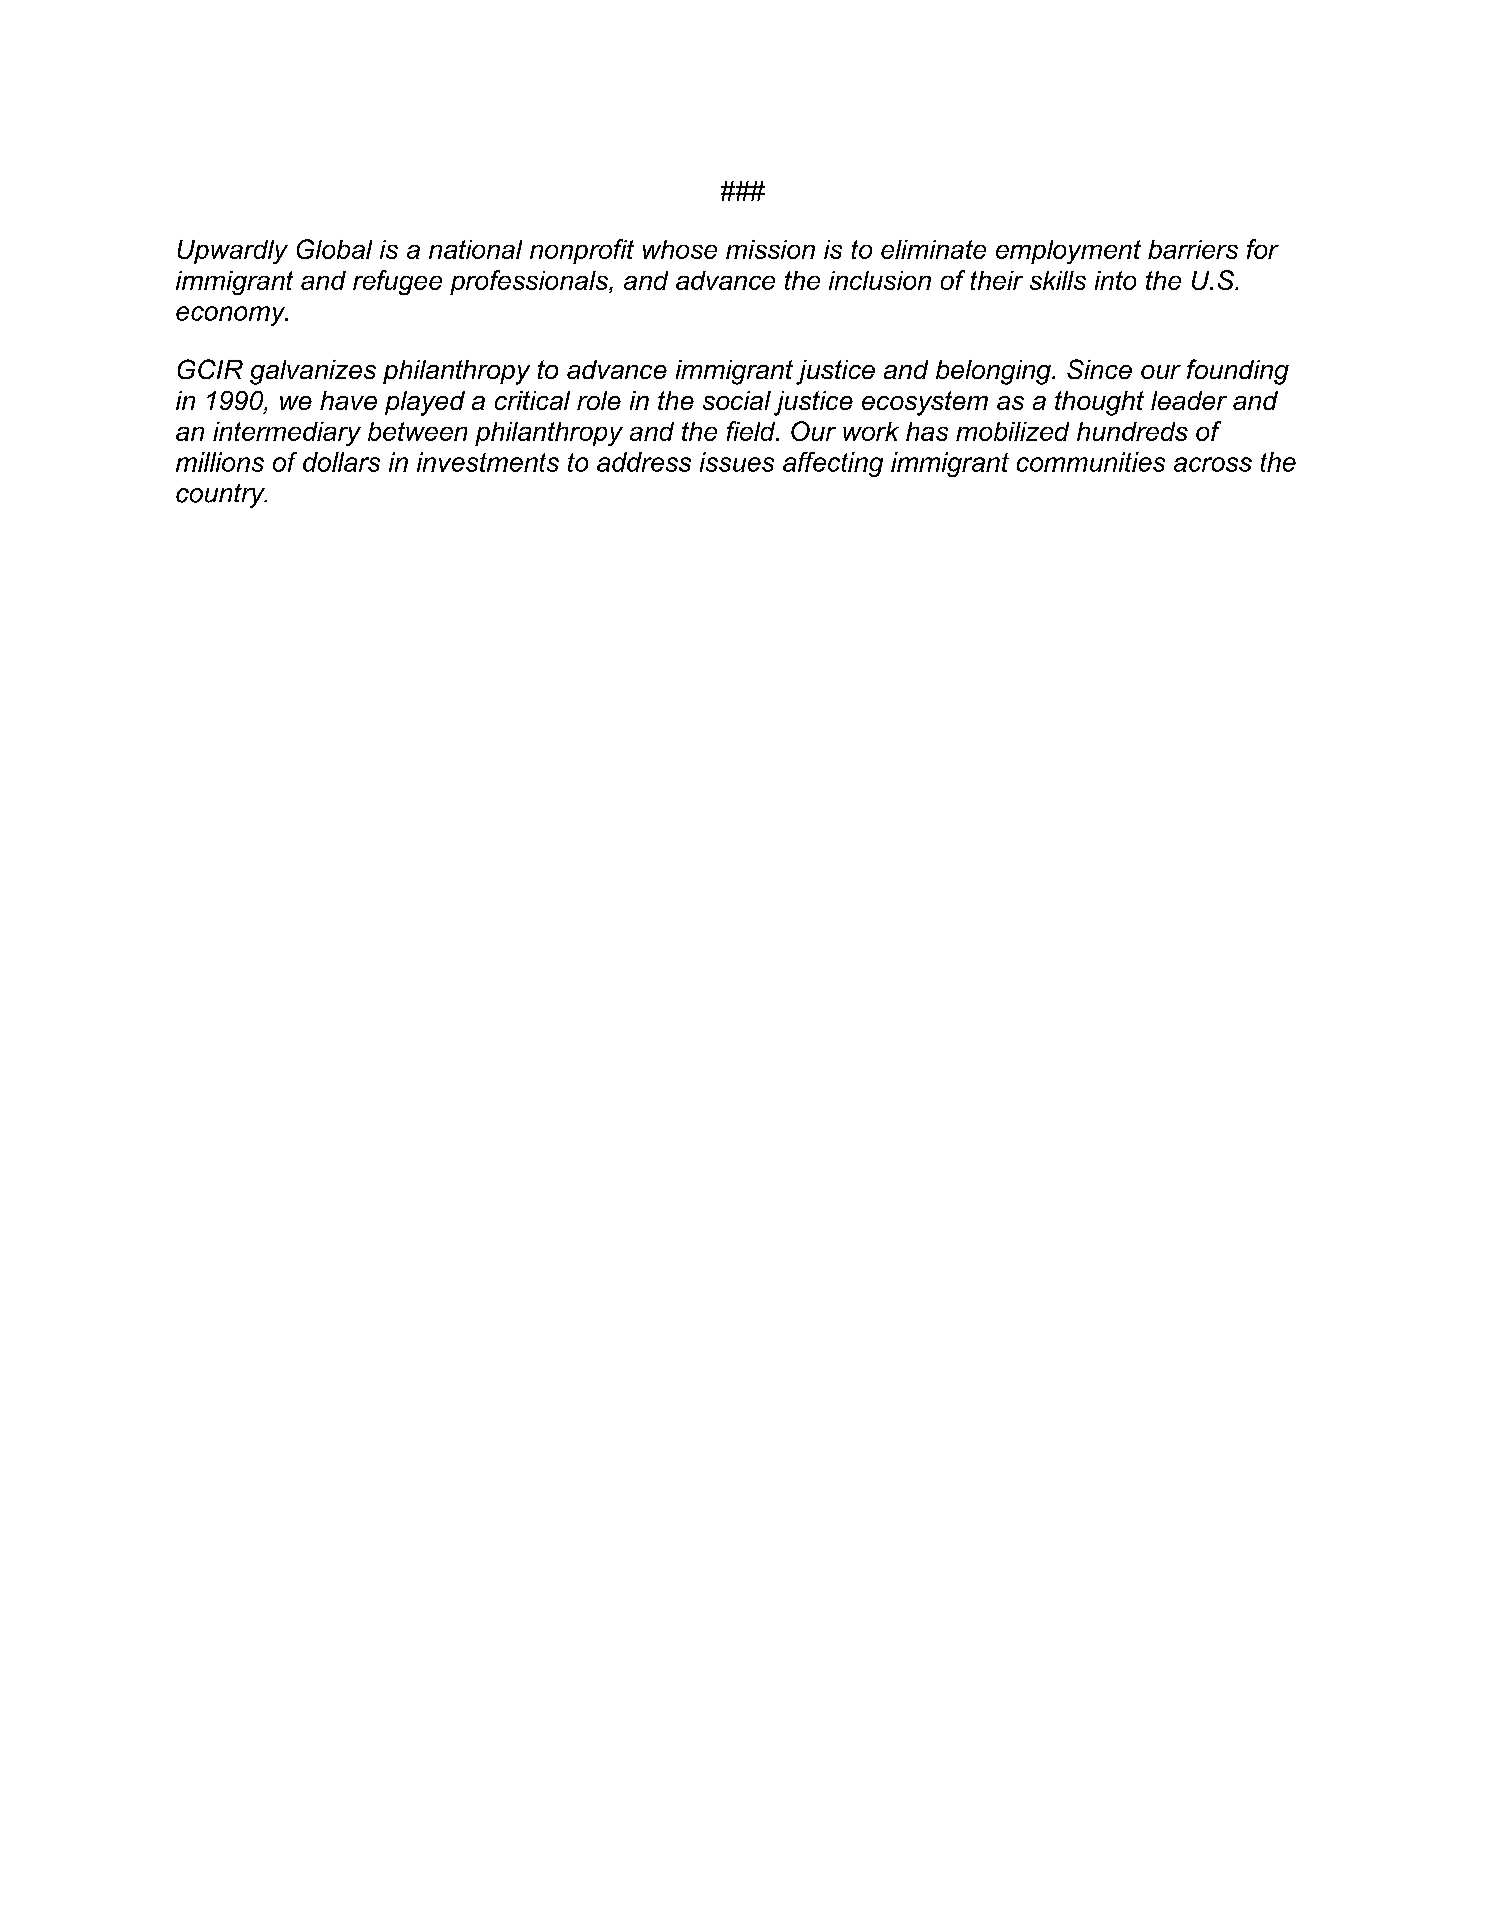 This screenshot has width=1488, height=1926. I want to click on Since, so click(1099, 369).
